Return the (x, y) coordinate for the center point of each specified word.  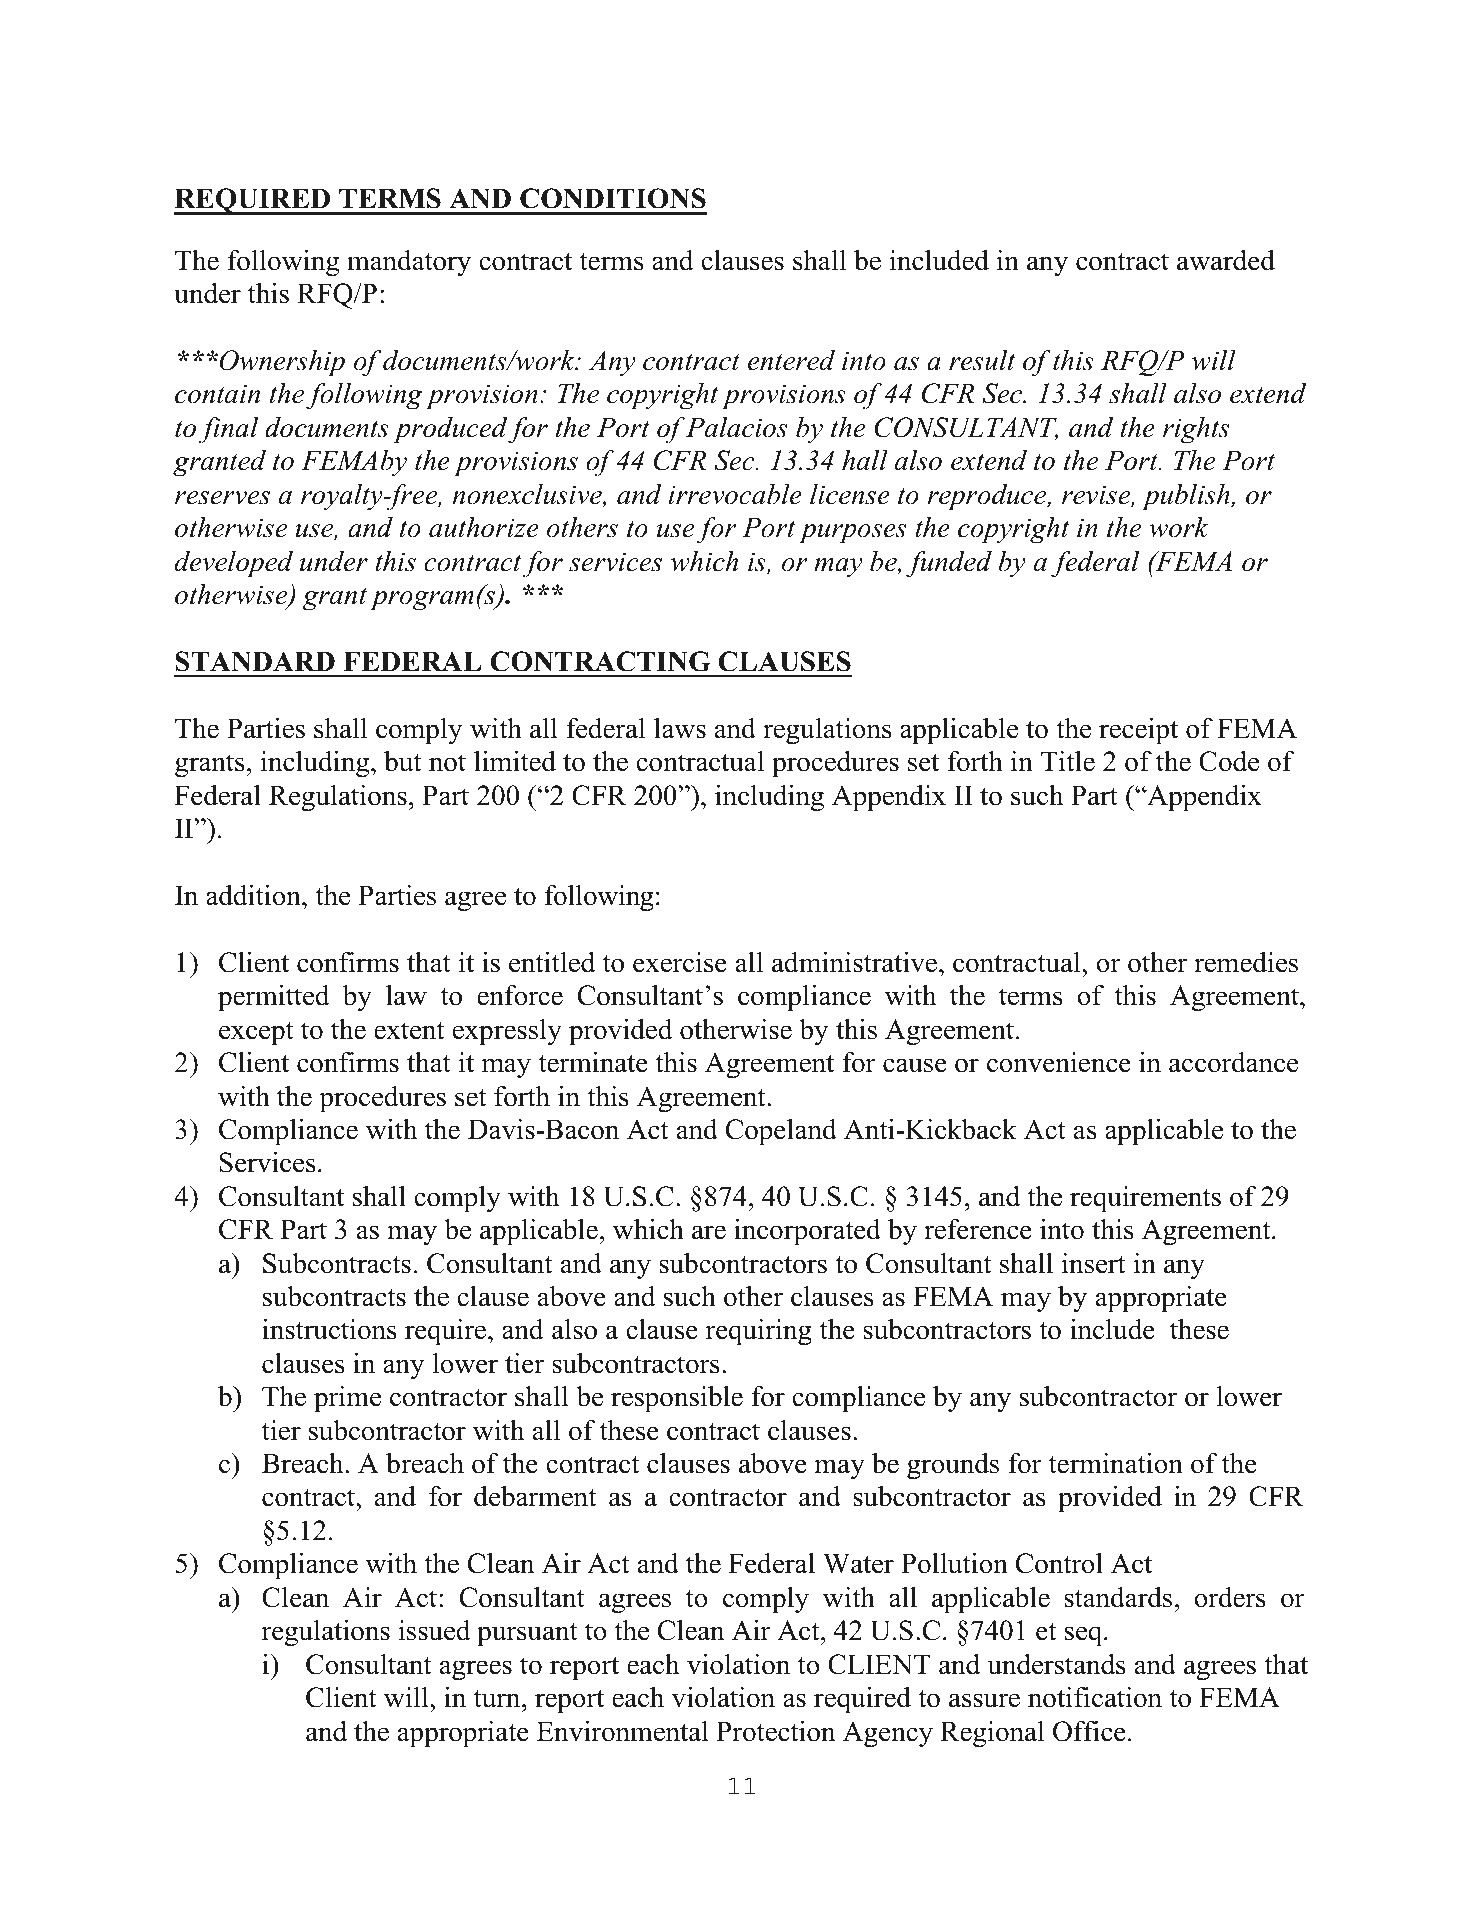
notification (1095, 1697)
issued (434, 1630)
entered (791, 360)
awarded (1226, 260)
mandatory (409, 263)
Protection (776, 1731)
